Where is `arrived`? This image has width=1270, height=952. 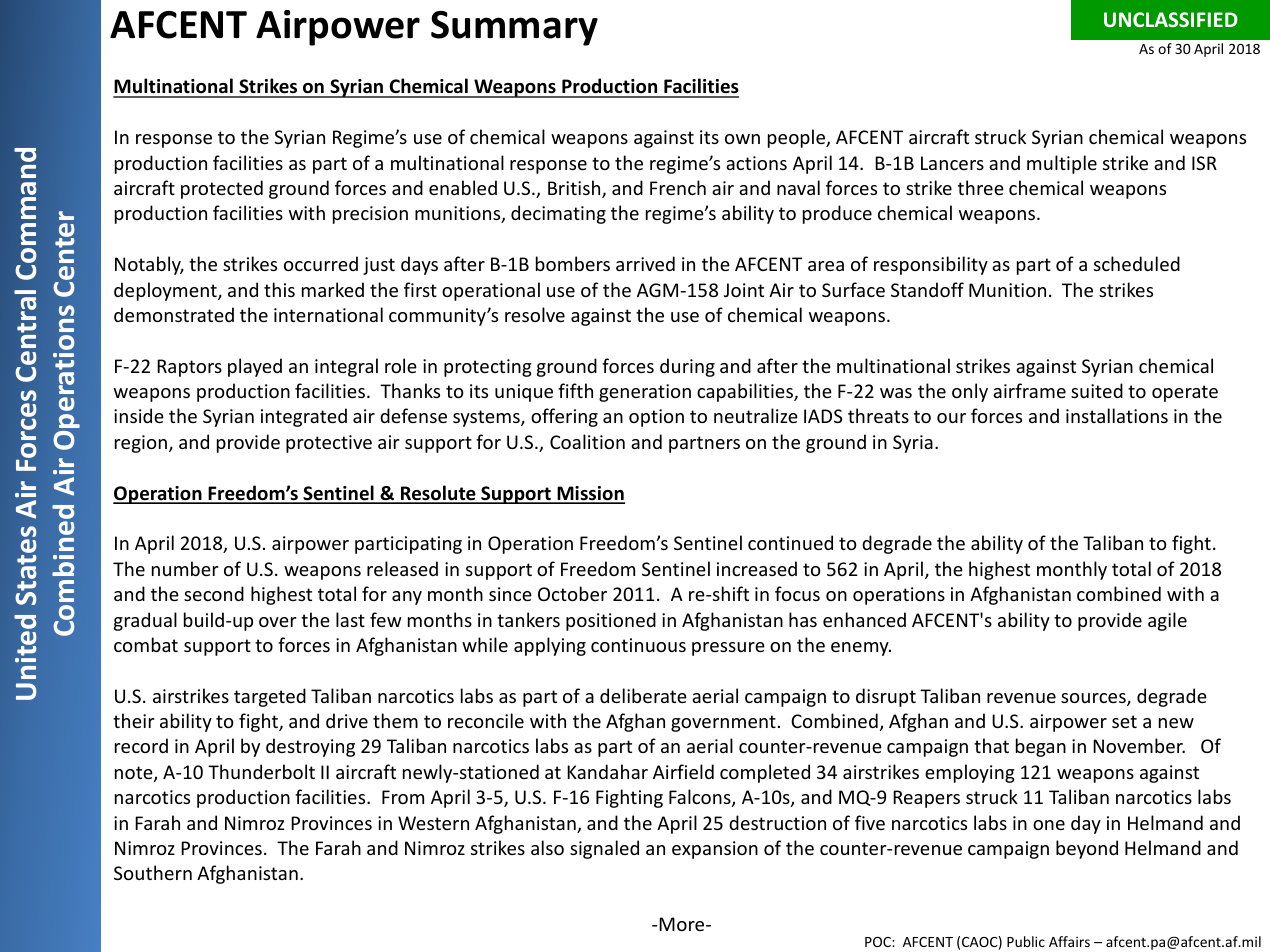 arrived is located at coordinates (645, 263).
